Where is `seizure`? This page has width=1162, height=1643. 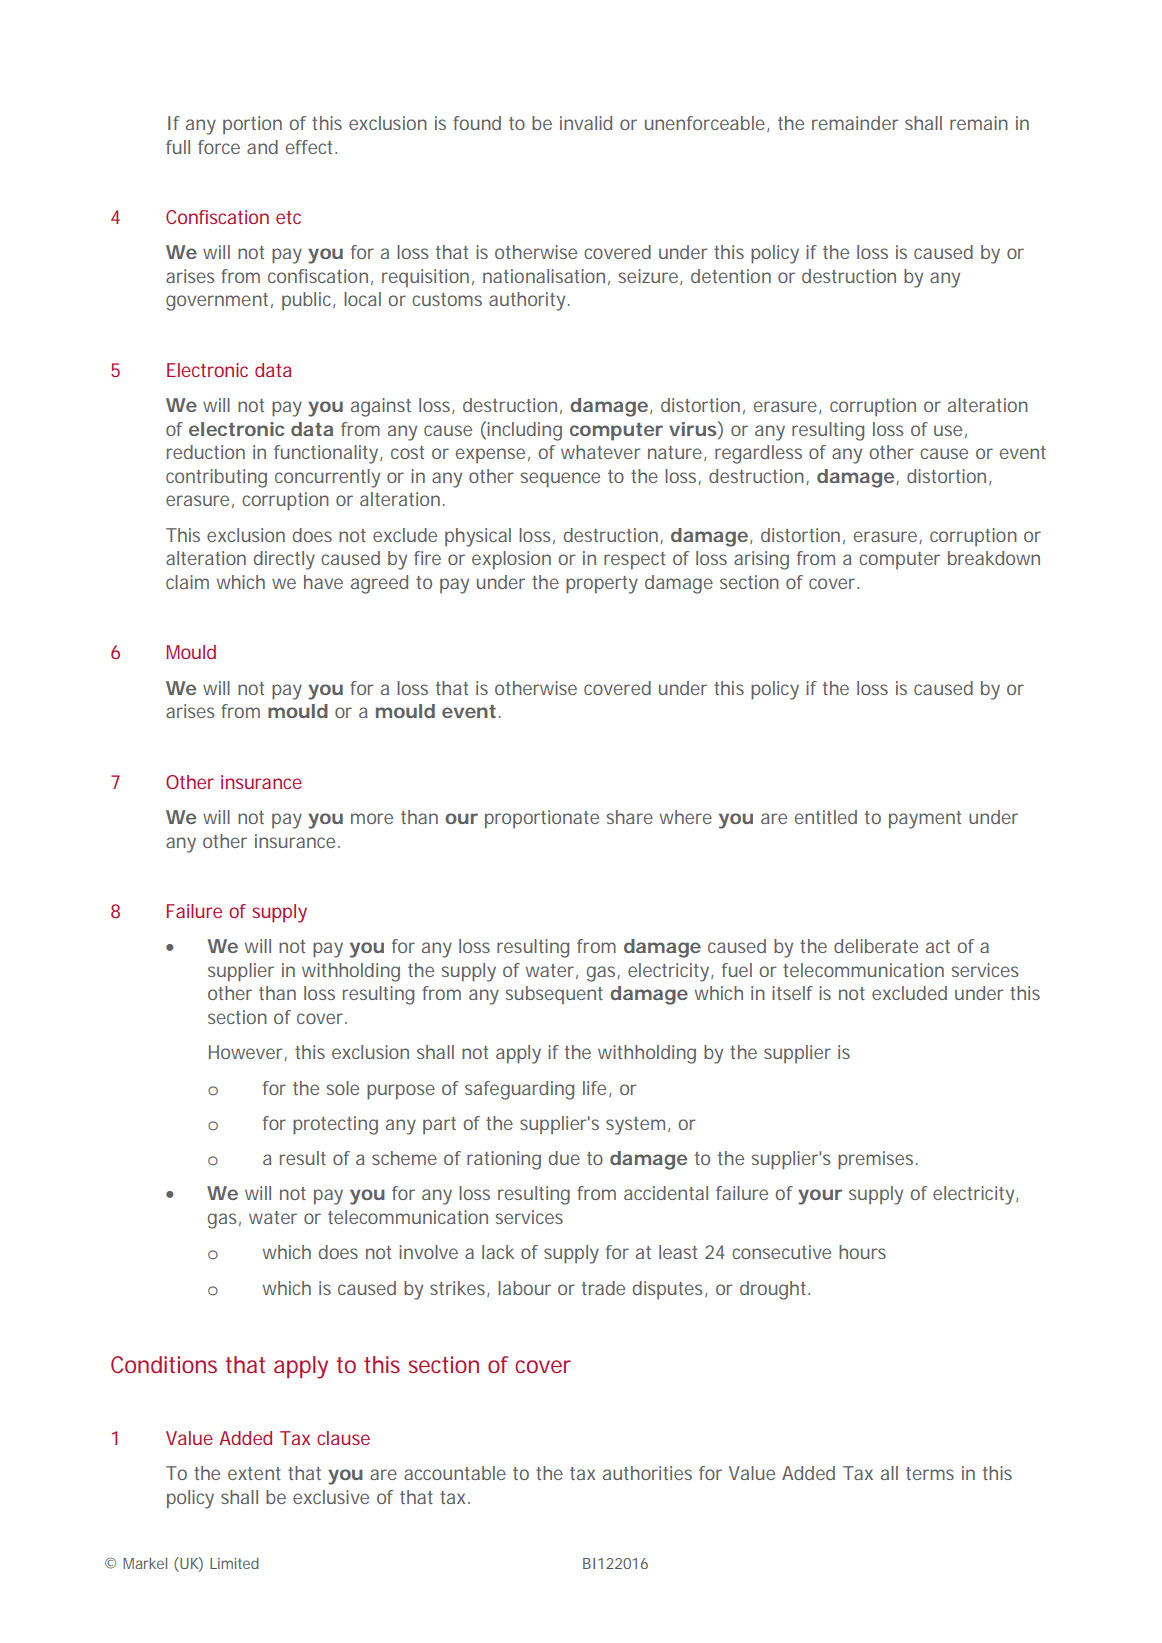
seizure is located at coordinates (648, 276).
